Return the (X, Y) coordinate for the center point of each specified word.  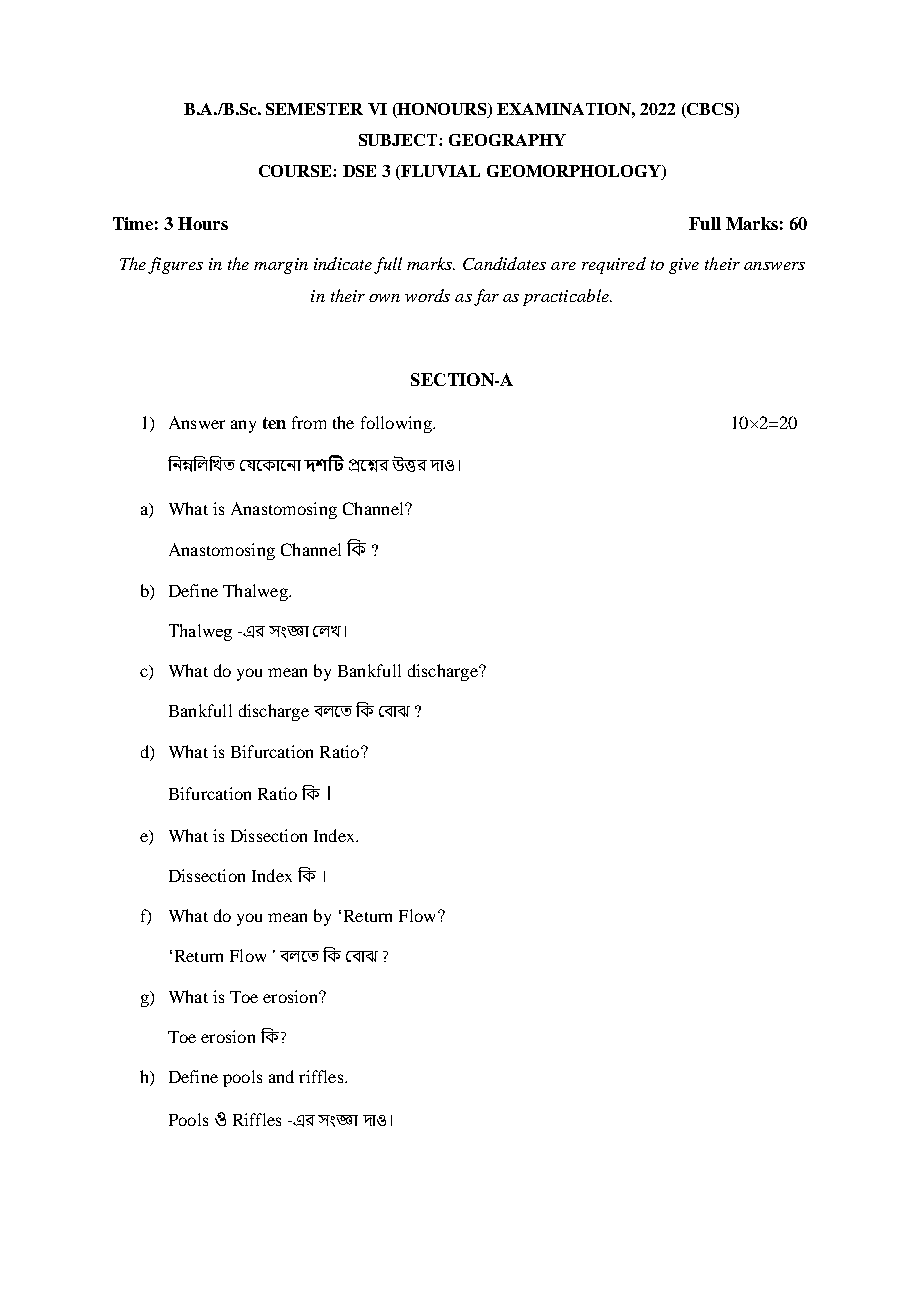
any (243, 426)
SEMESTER (314, 109)
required (614, 265)
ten (274, 423)
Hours (203, 223)
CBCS (710, 110)
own (384, 298)
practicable (567, 297)
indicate (343, 263)
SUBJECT (399, 140)
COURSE (296, 171)
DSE (359, 171)
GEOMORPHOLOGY (575, 172)
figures (175, 265)
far (486, 297)
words (427, 295)
